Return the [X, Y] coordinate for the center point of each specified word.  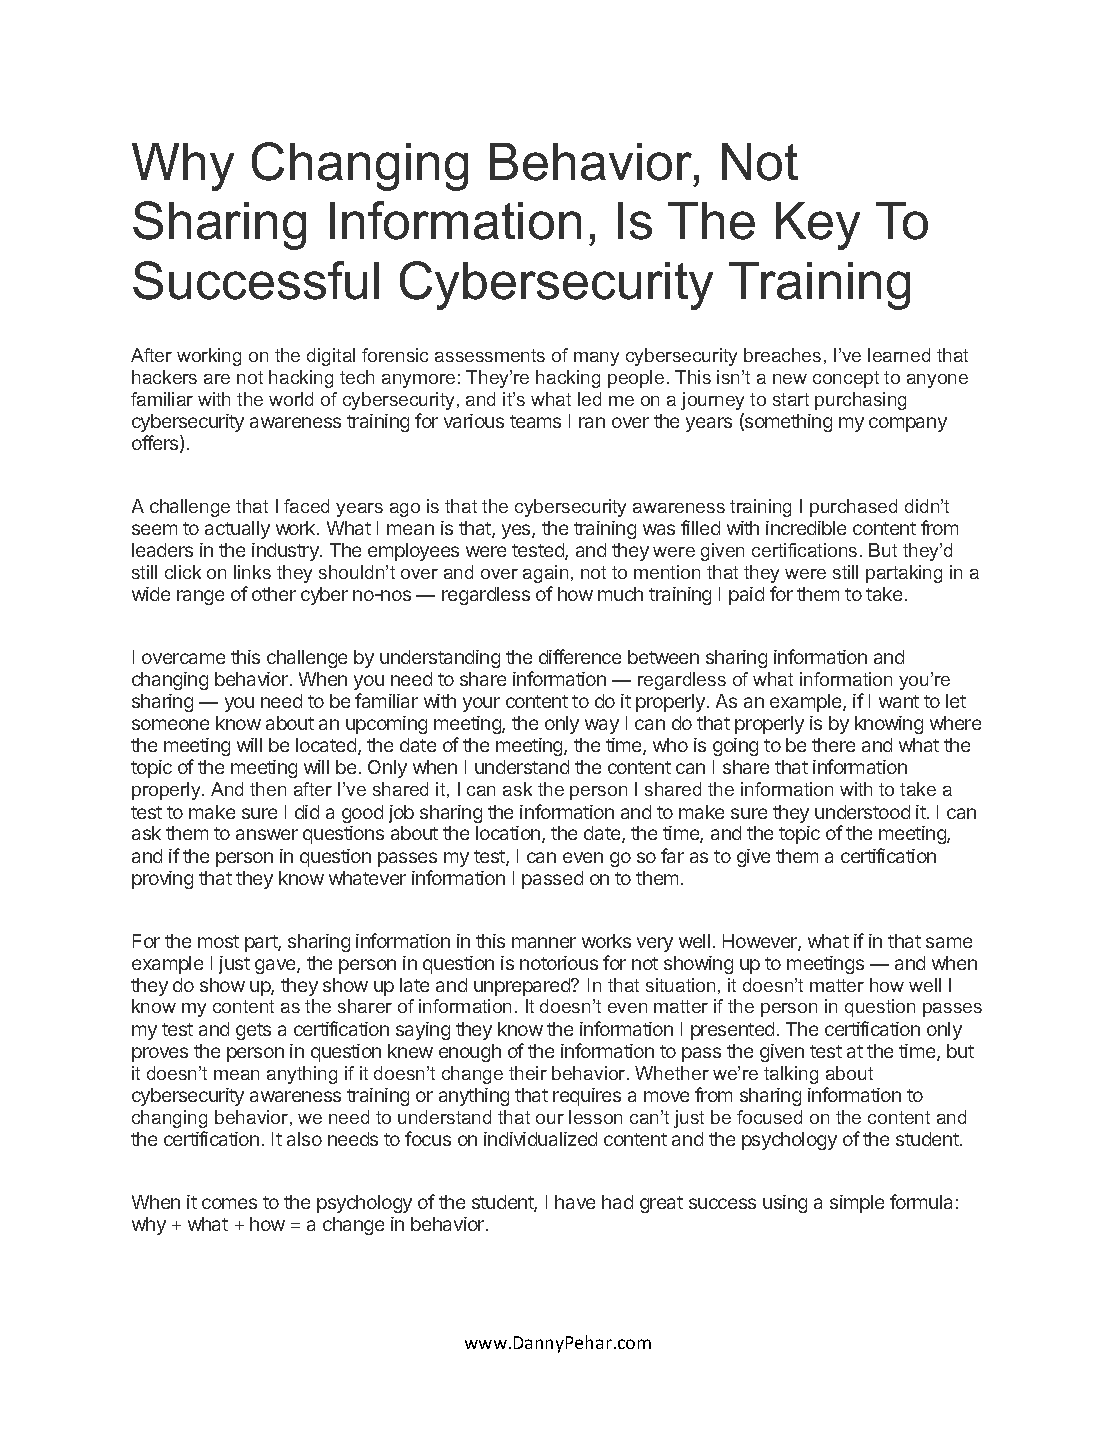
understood [862, 812]
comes [229, 1203]
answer [267, 834]
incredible [806, 528]
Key [818, 226]
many [596, 359]
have [575, 1202]
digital [331, 357]
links [252, 572]
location [508, 833]
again [545, 574]
